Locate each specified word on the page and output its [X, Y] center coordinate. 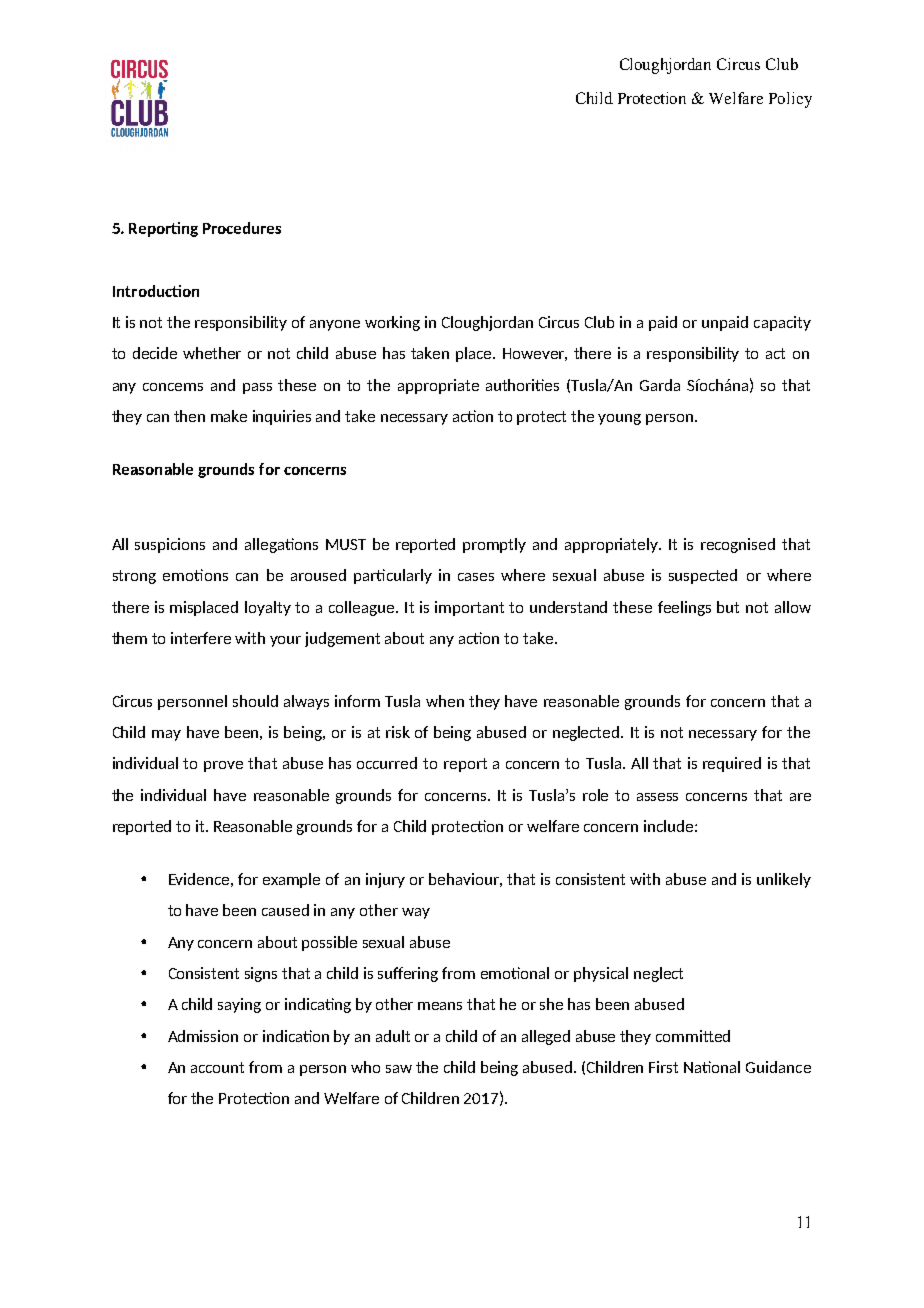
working [392, 323]
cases [476, 577]
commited [693, 1036]
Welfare [736, 98]
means [440, 1006]
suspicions [170, 545]
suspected [703, 576]
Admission [203, 1036]
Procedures [242, 228]
